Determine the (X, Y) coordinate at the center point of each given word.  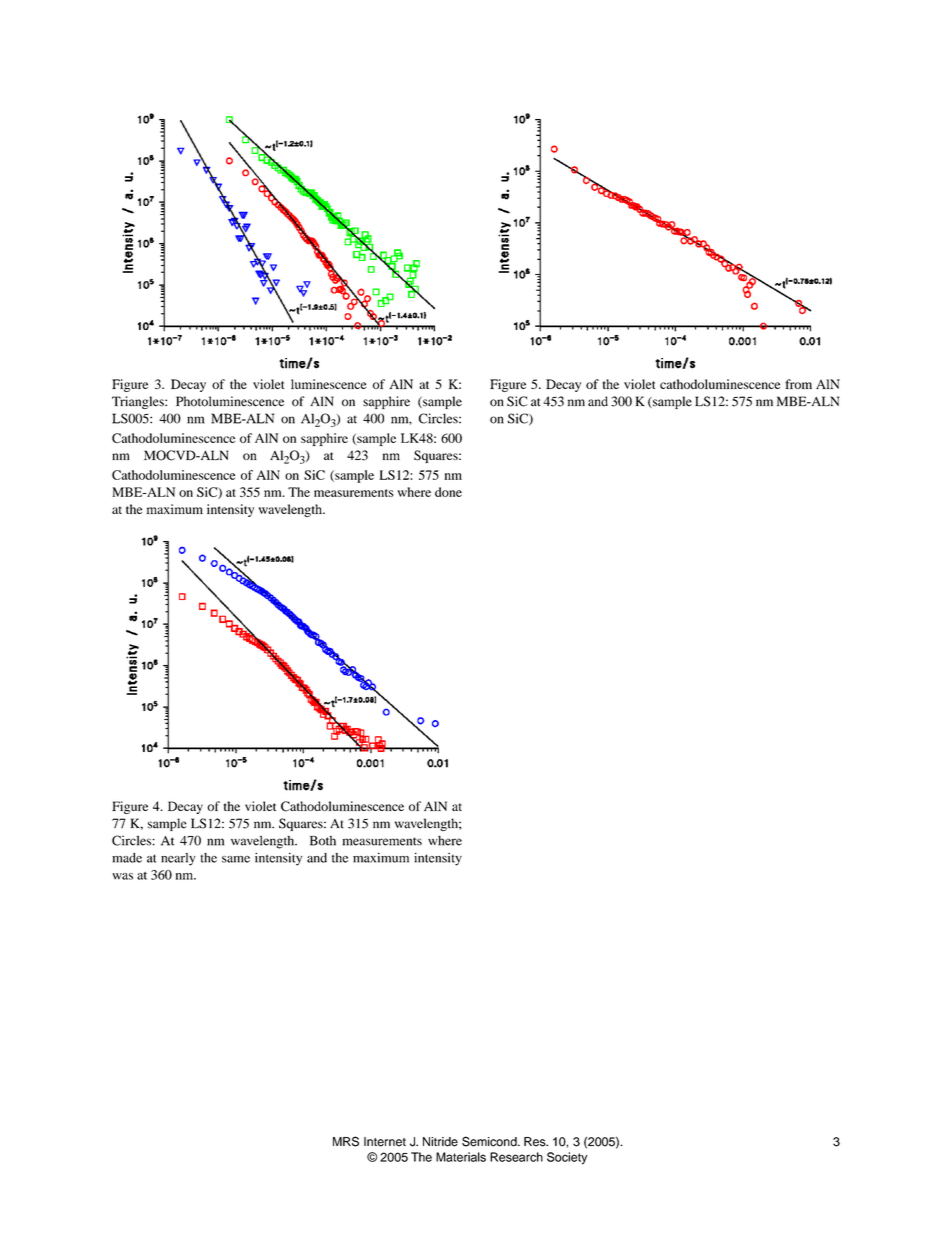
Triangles (139, 402)
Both (323, 841)
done (448, 492)
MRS (346, 1141)
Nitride (440, 1142)
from (798, 384)
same (236, 859)
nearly (178, 859)
